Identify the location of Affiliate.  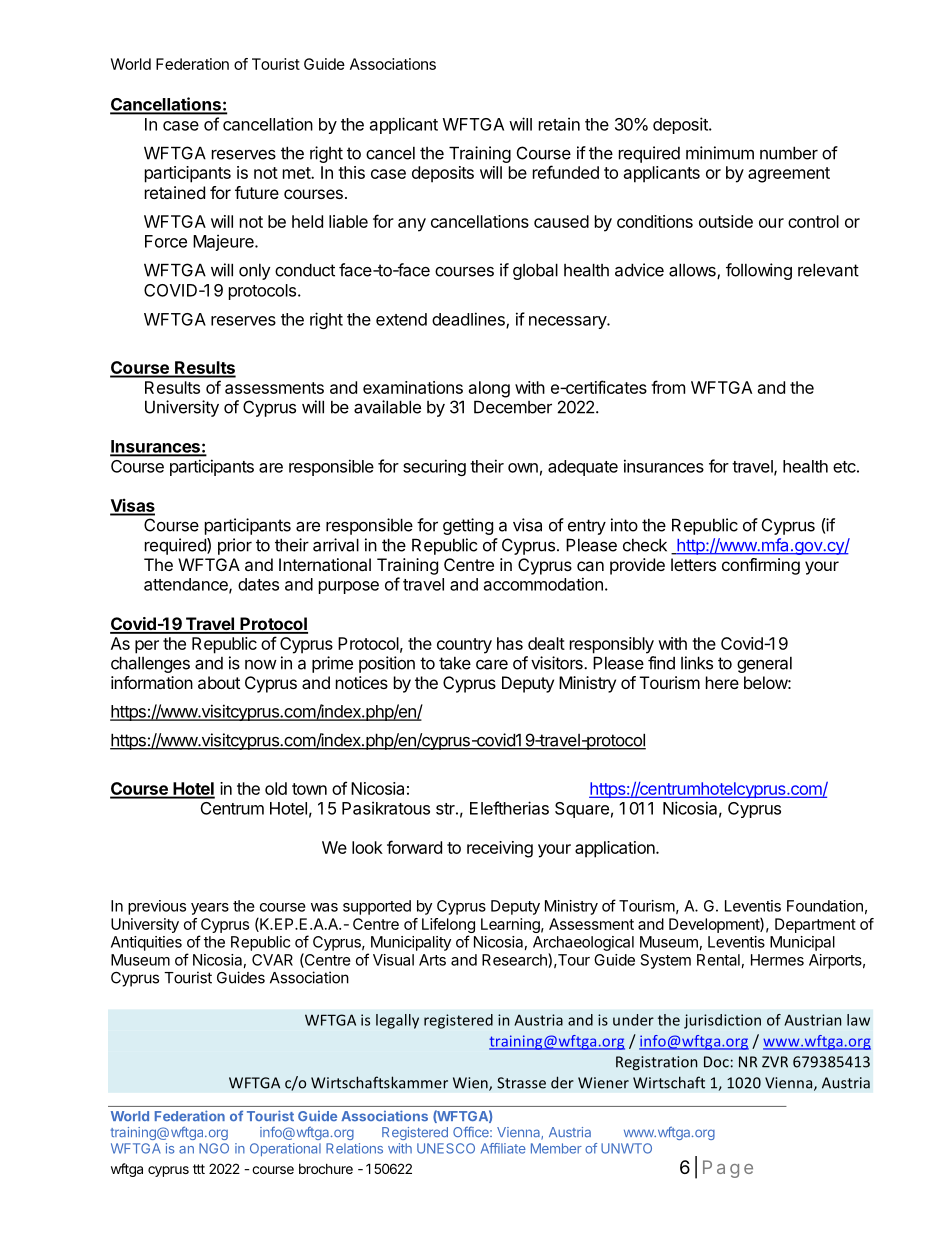
(503, 1148).
